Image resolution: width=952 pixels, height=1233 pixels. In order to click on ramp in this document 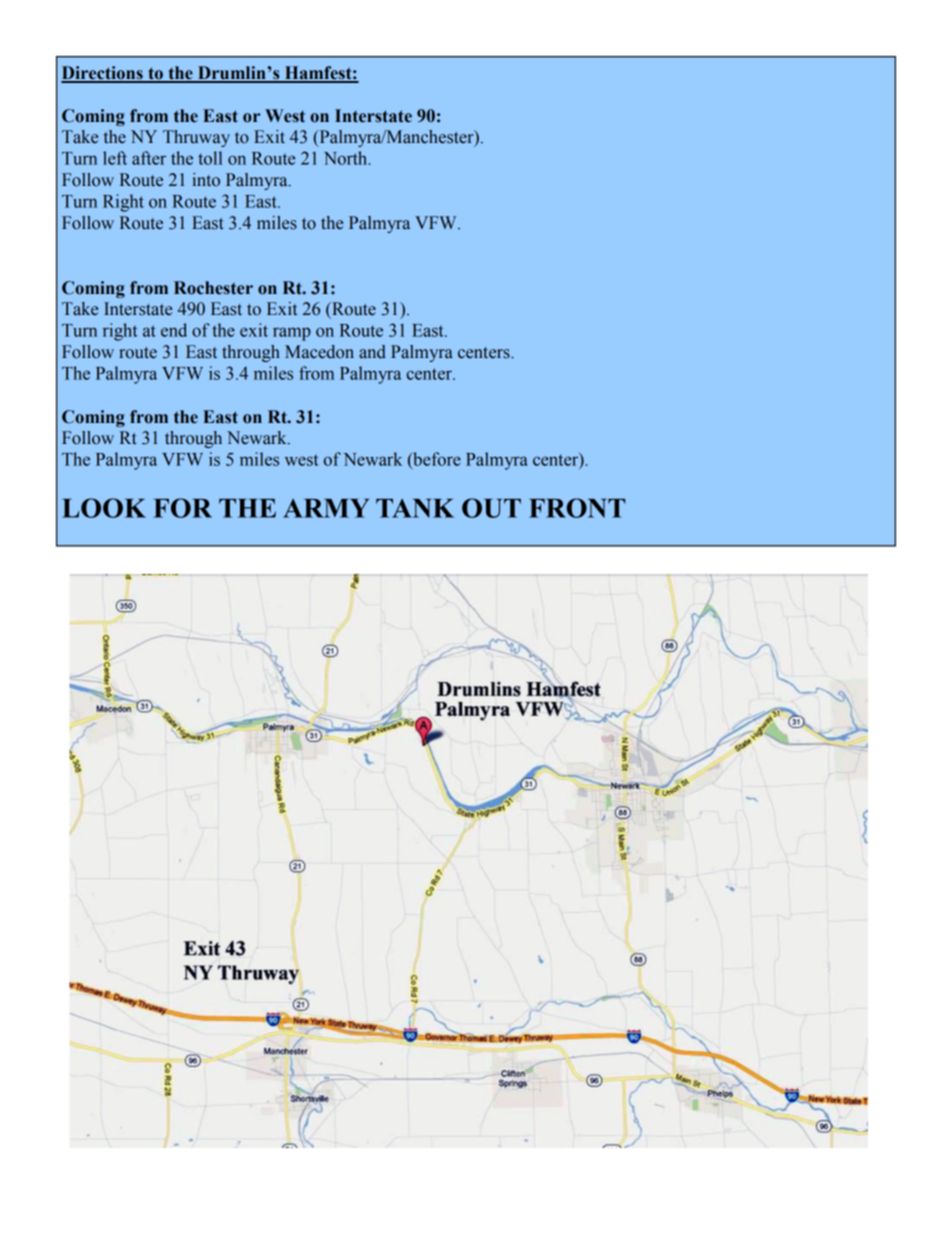, I will do `click(292, 334)`.
